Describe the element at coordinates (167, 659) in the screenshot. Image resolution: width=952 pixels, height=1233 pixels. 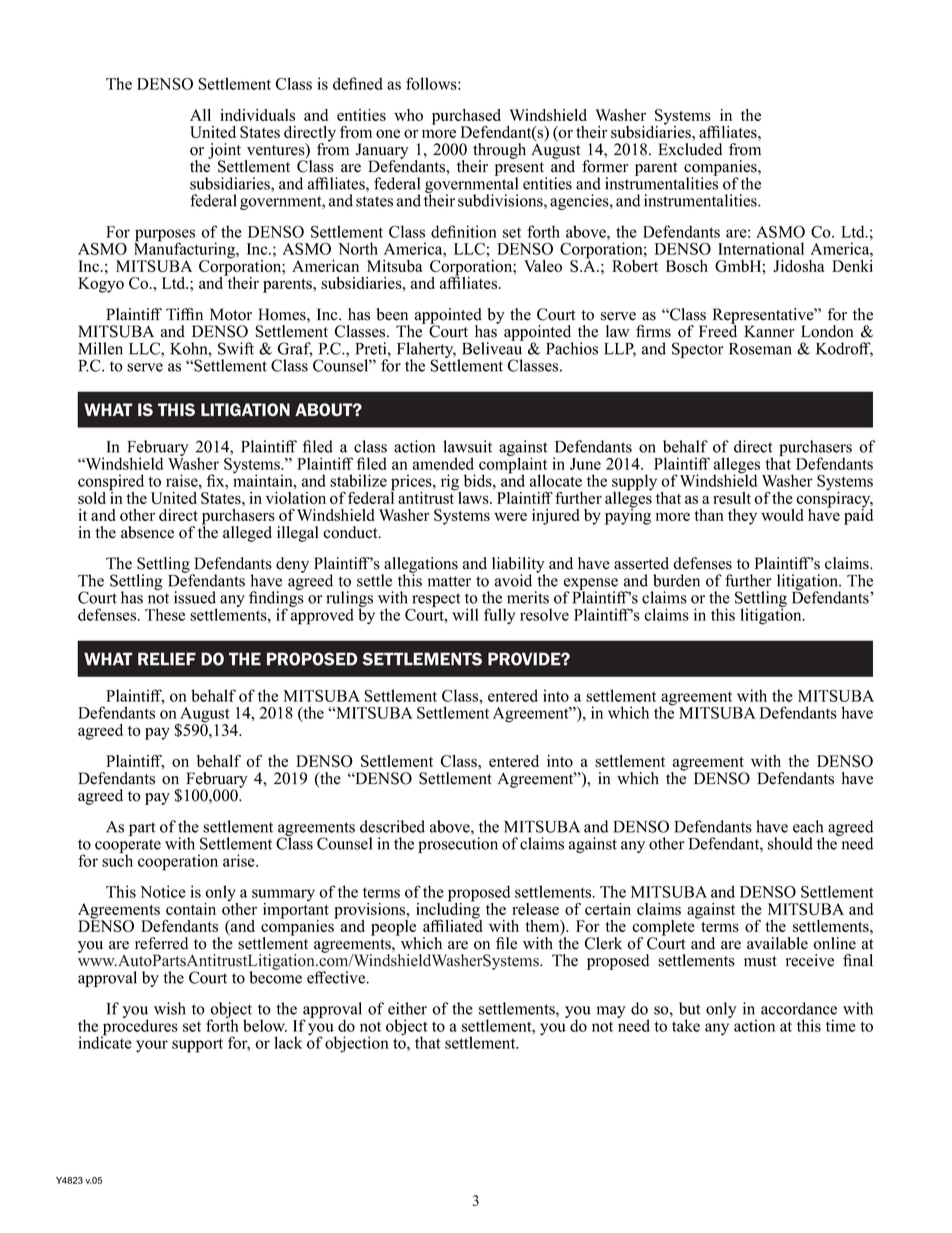
I see `RELIEF` at that location.
